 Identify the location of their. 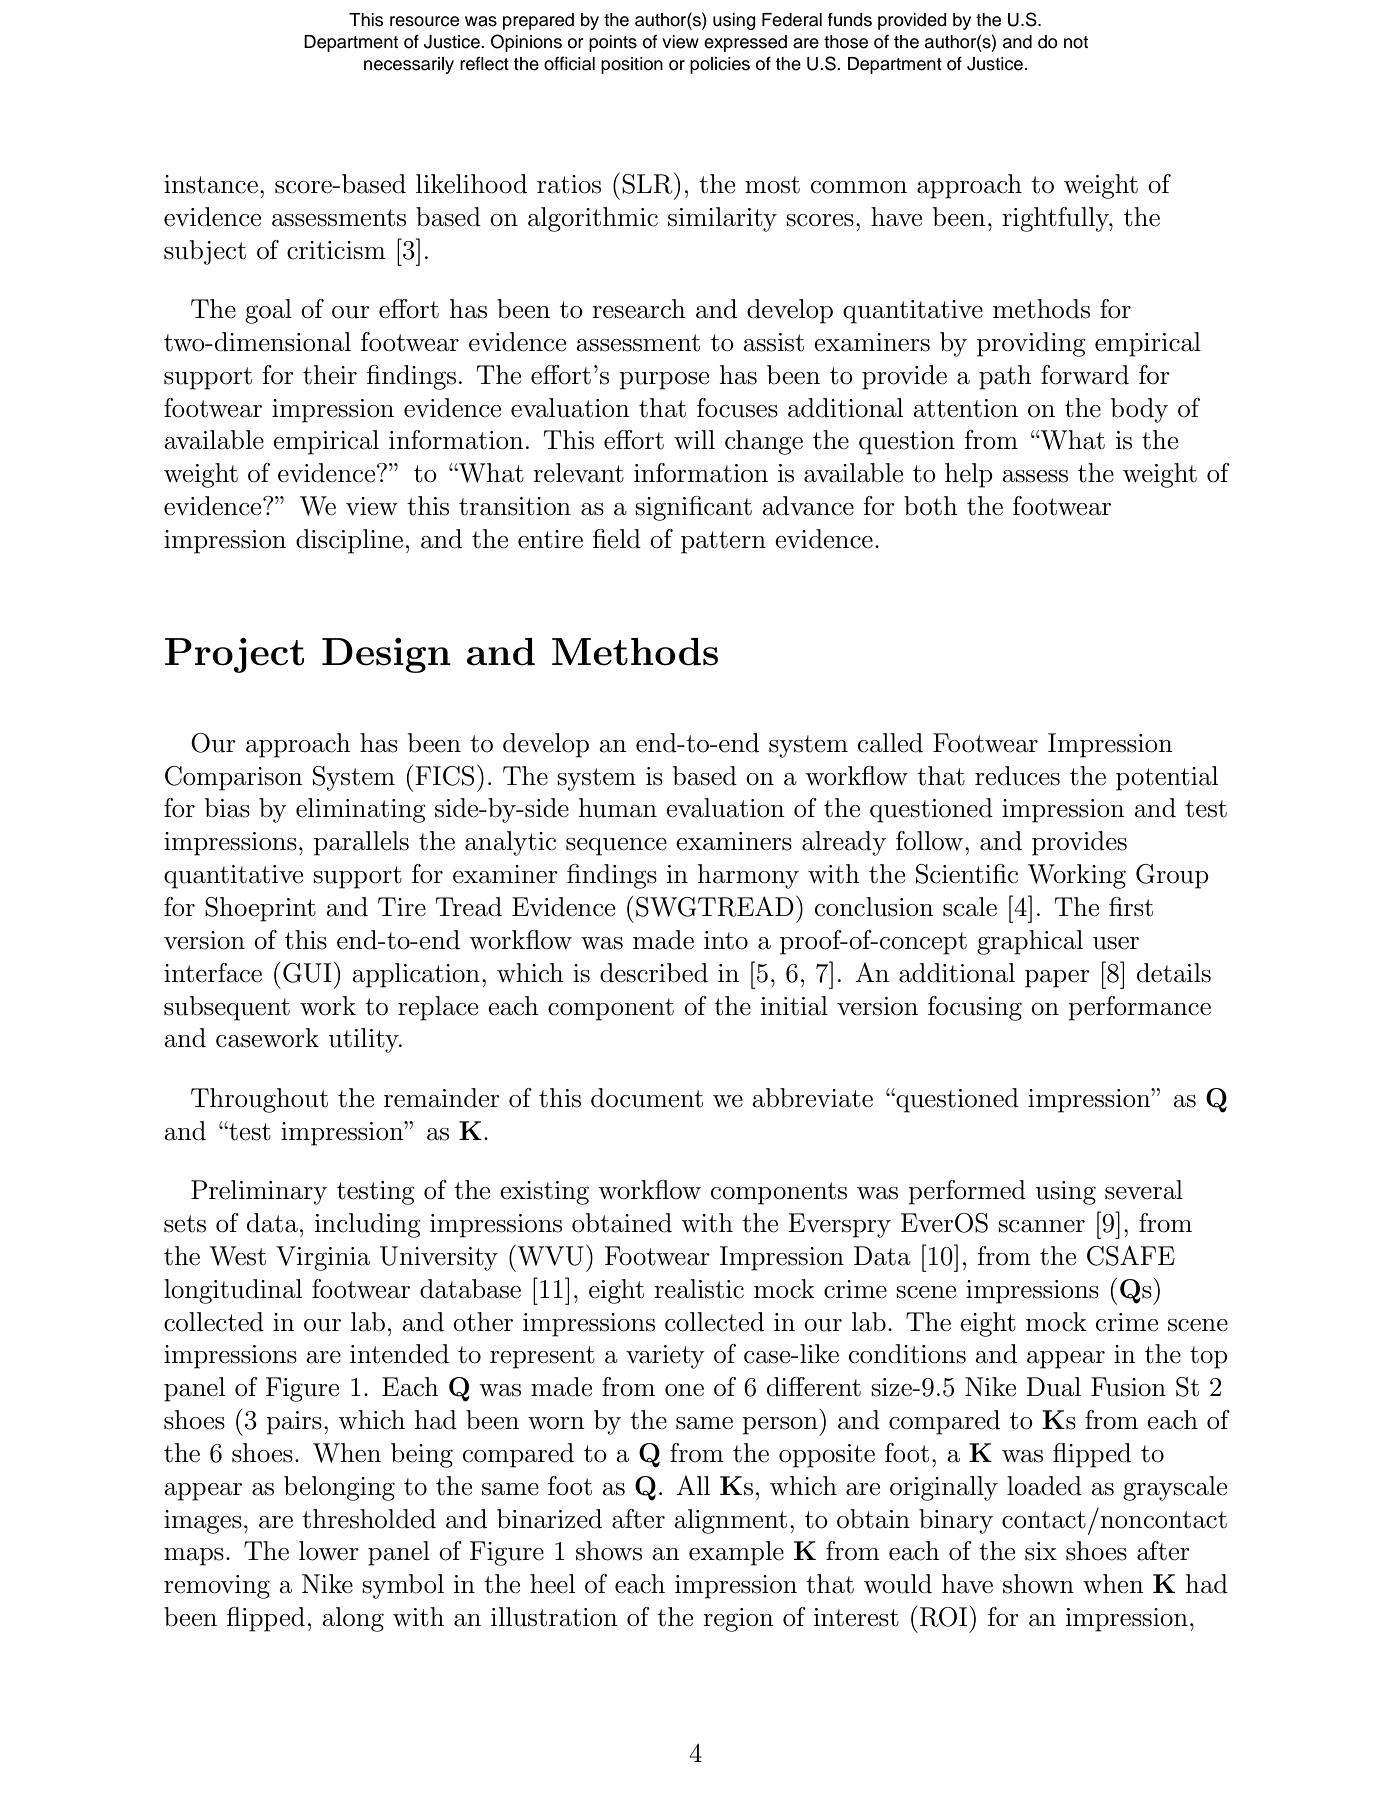
(330, 375).
